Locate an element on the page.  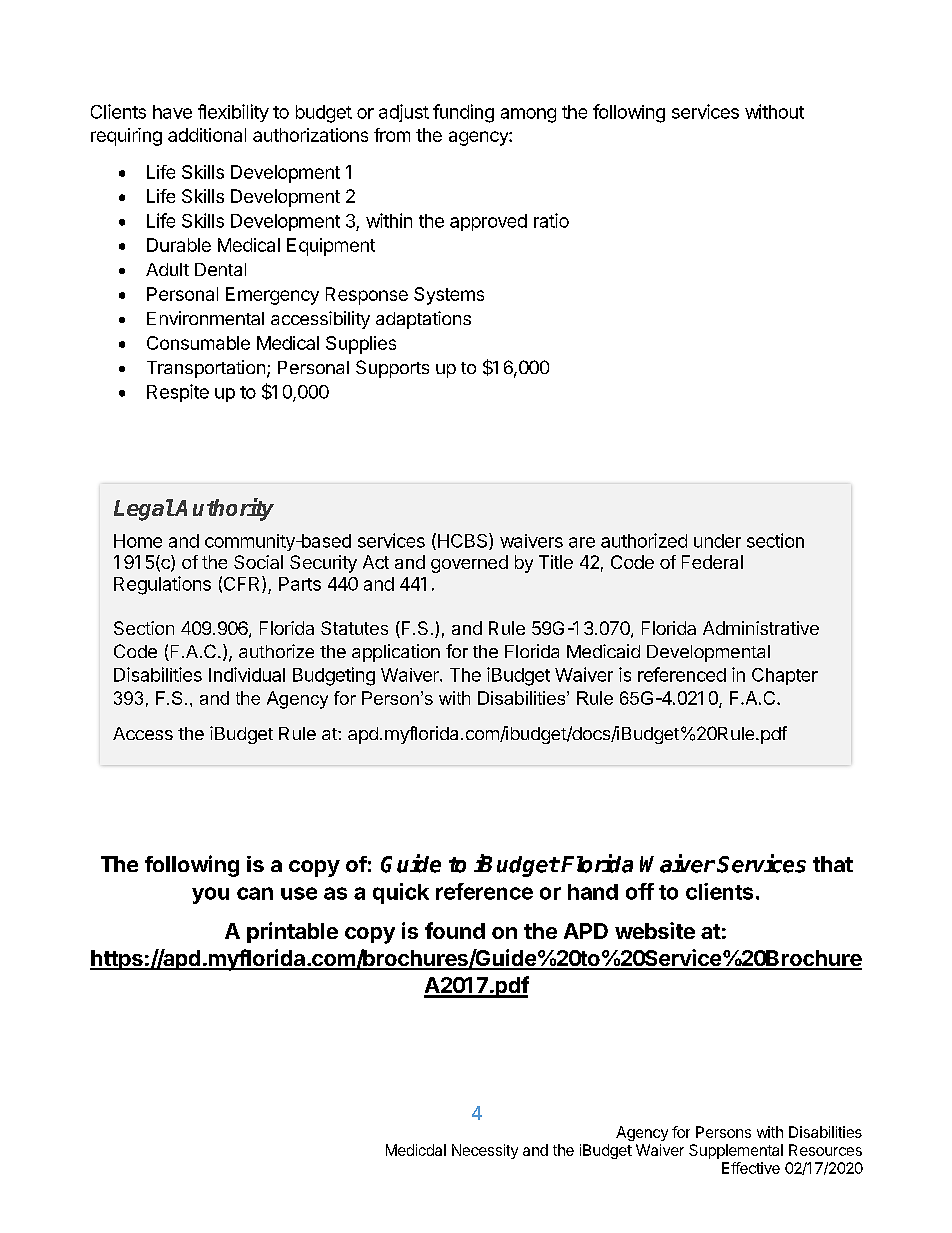
Administrative is located at coordinates (761, 628).
